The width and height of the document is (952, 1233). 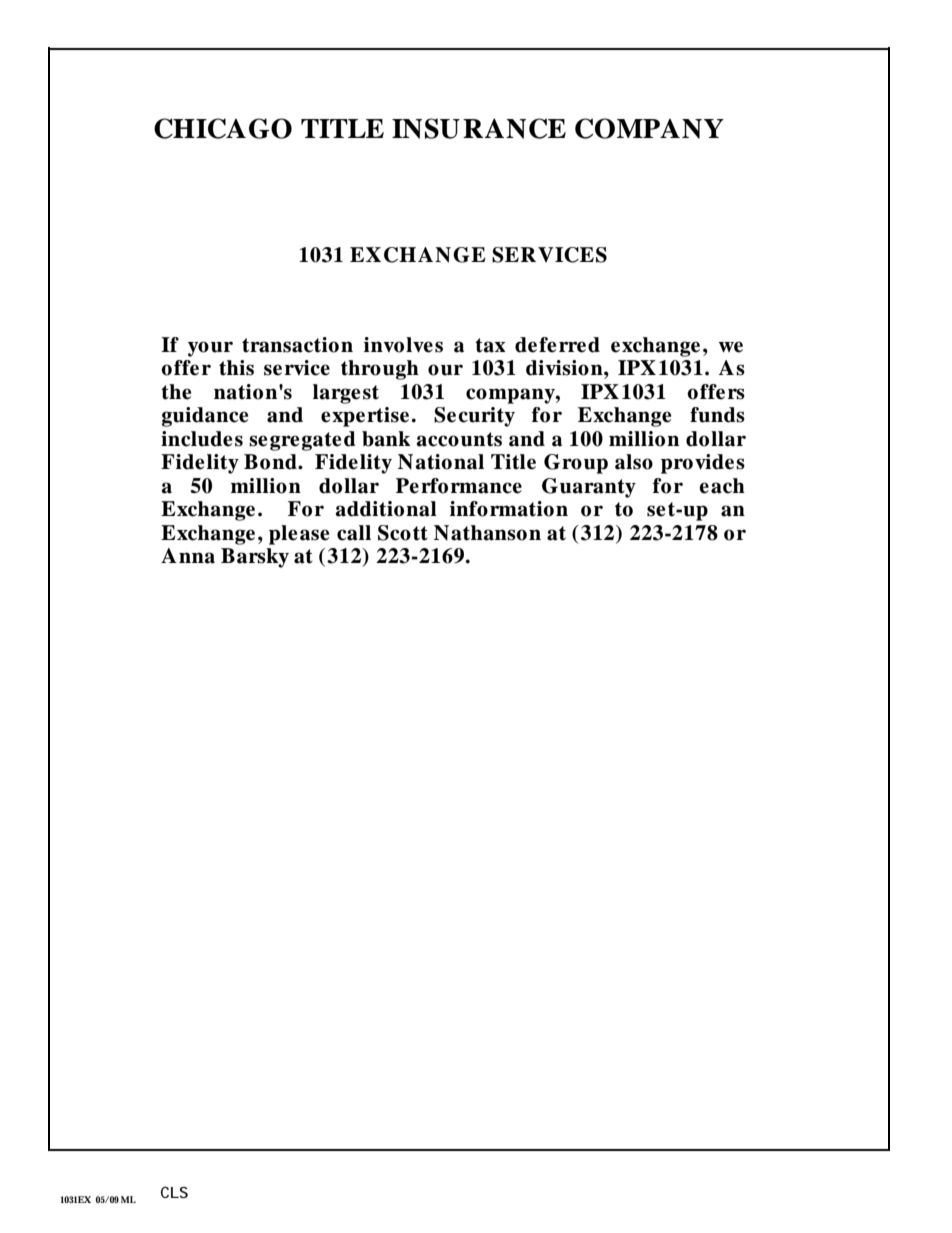 What do you see at coordinates (299, 535) in the document?
I see `please` at bounding box center [299, 535].
